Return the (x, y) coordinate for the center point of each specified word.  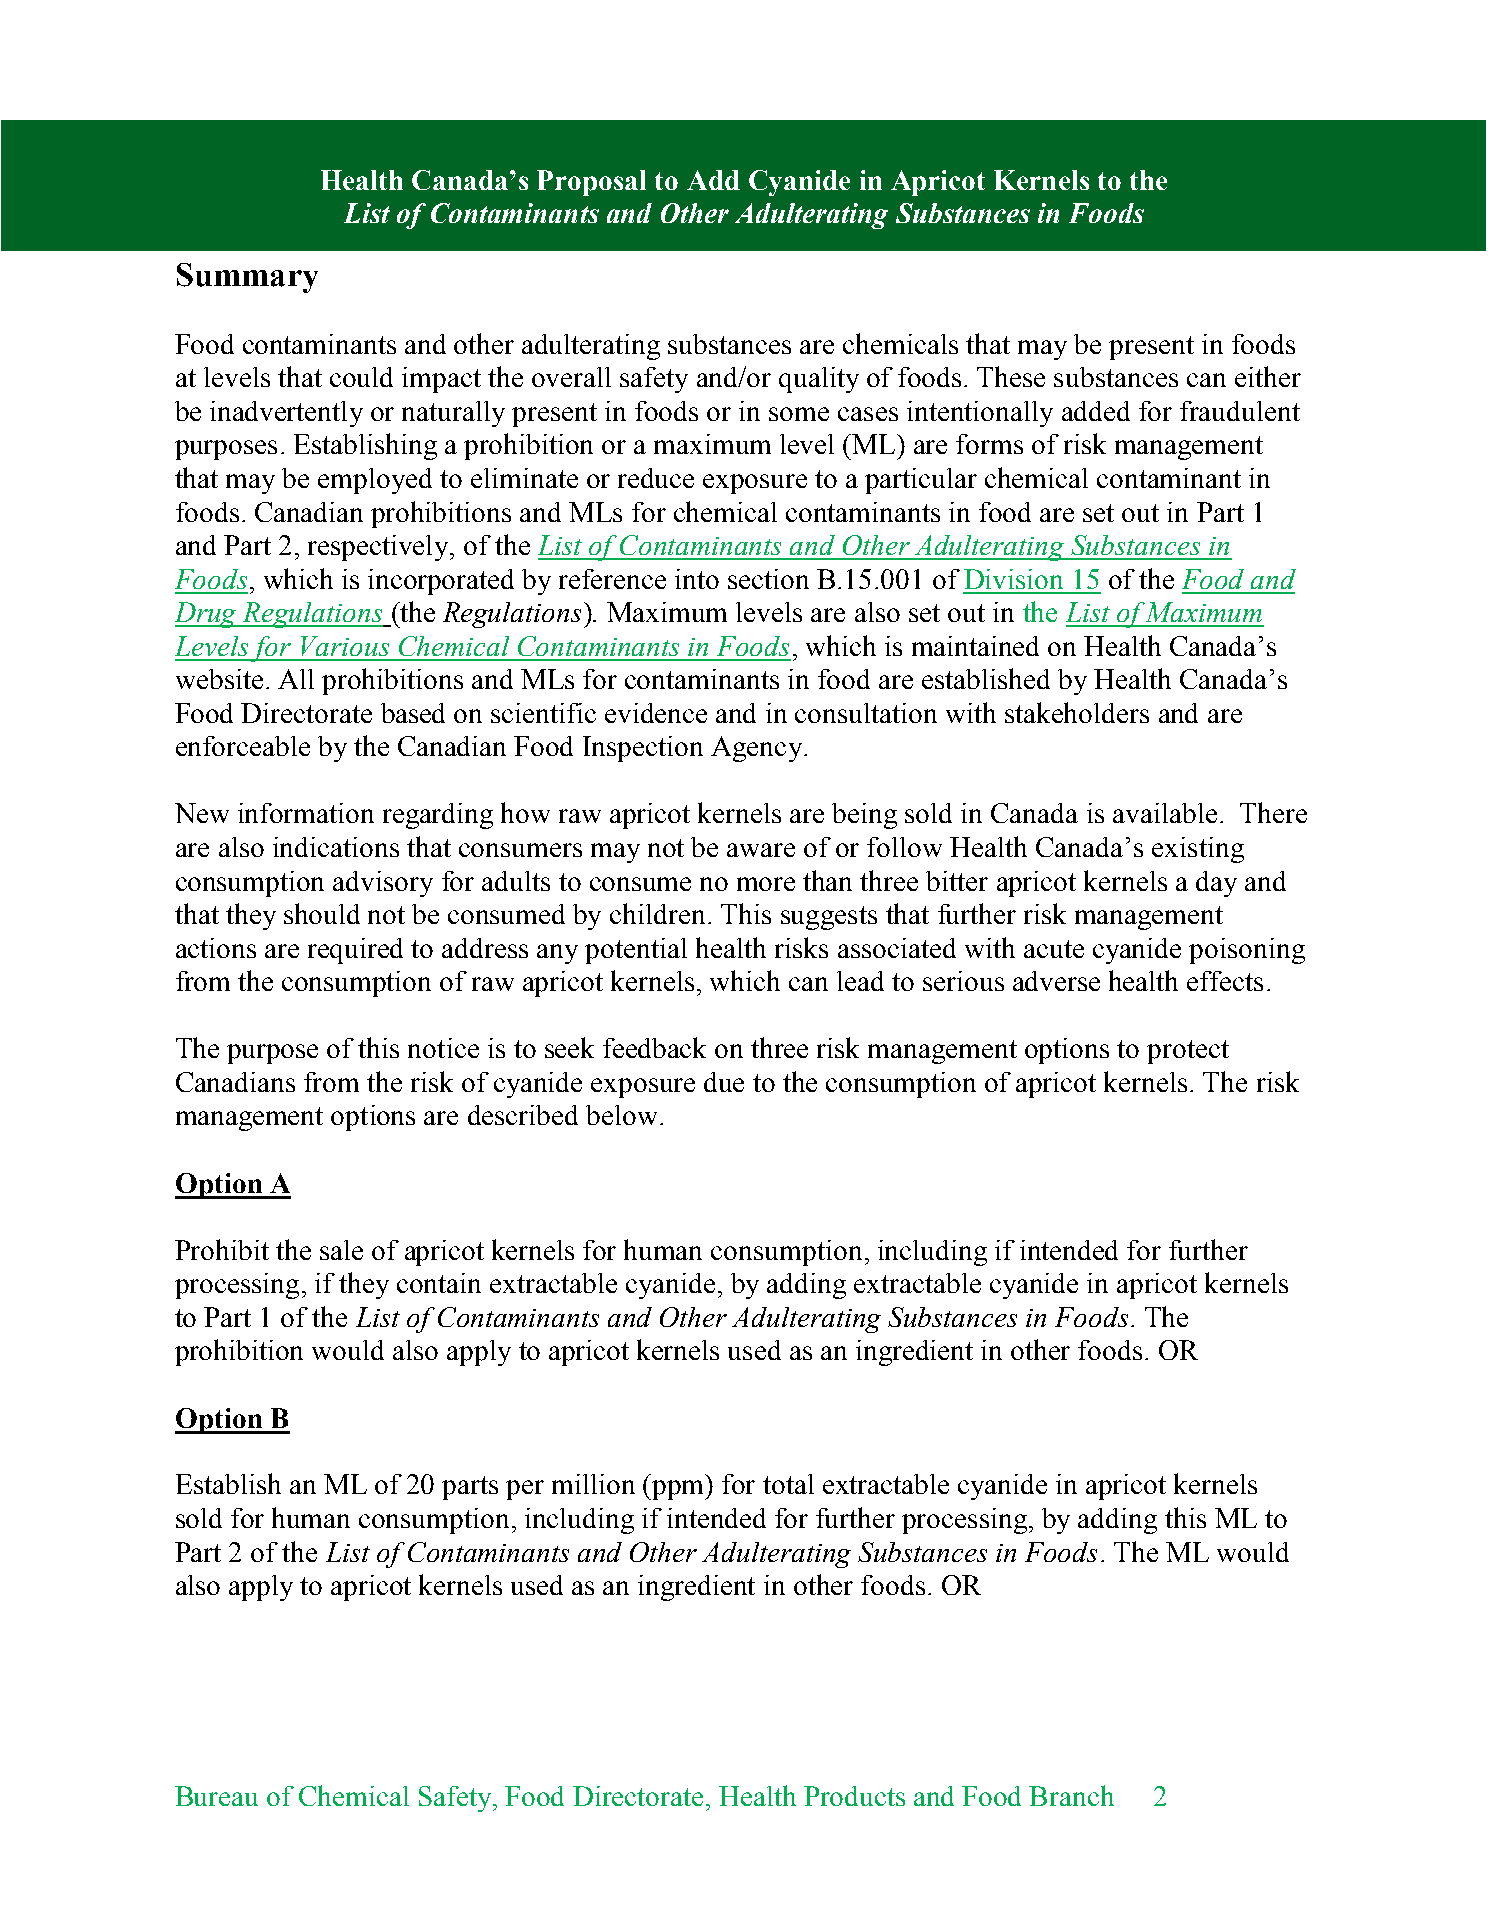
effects (1225, 981)
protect (1188, 1052)
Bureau (216, 1796)
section (768, 579)
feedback (654, 1047)
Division (1013, 579)
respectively (380, 548)
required (355, 951)
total (788, 1484)
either (1268, 376)
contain (439, 1283)
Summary (247, 278)
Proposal (591, 183)
